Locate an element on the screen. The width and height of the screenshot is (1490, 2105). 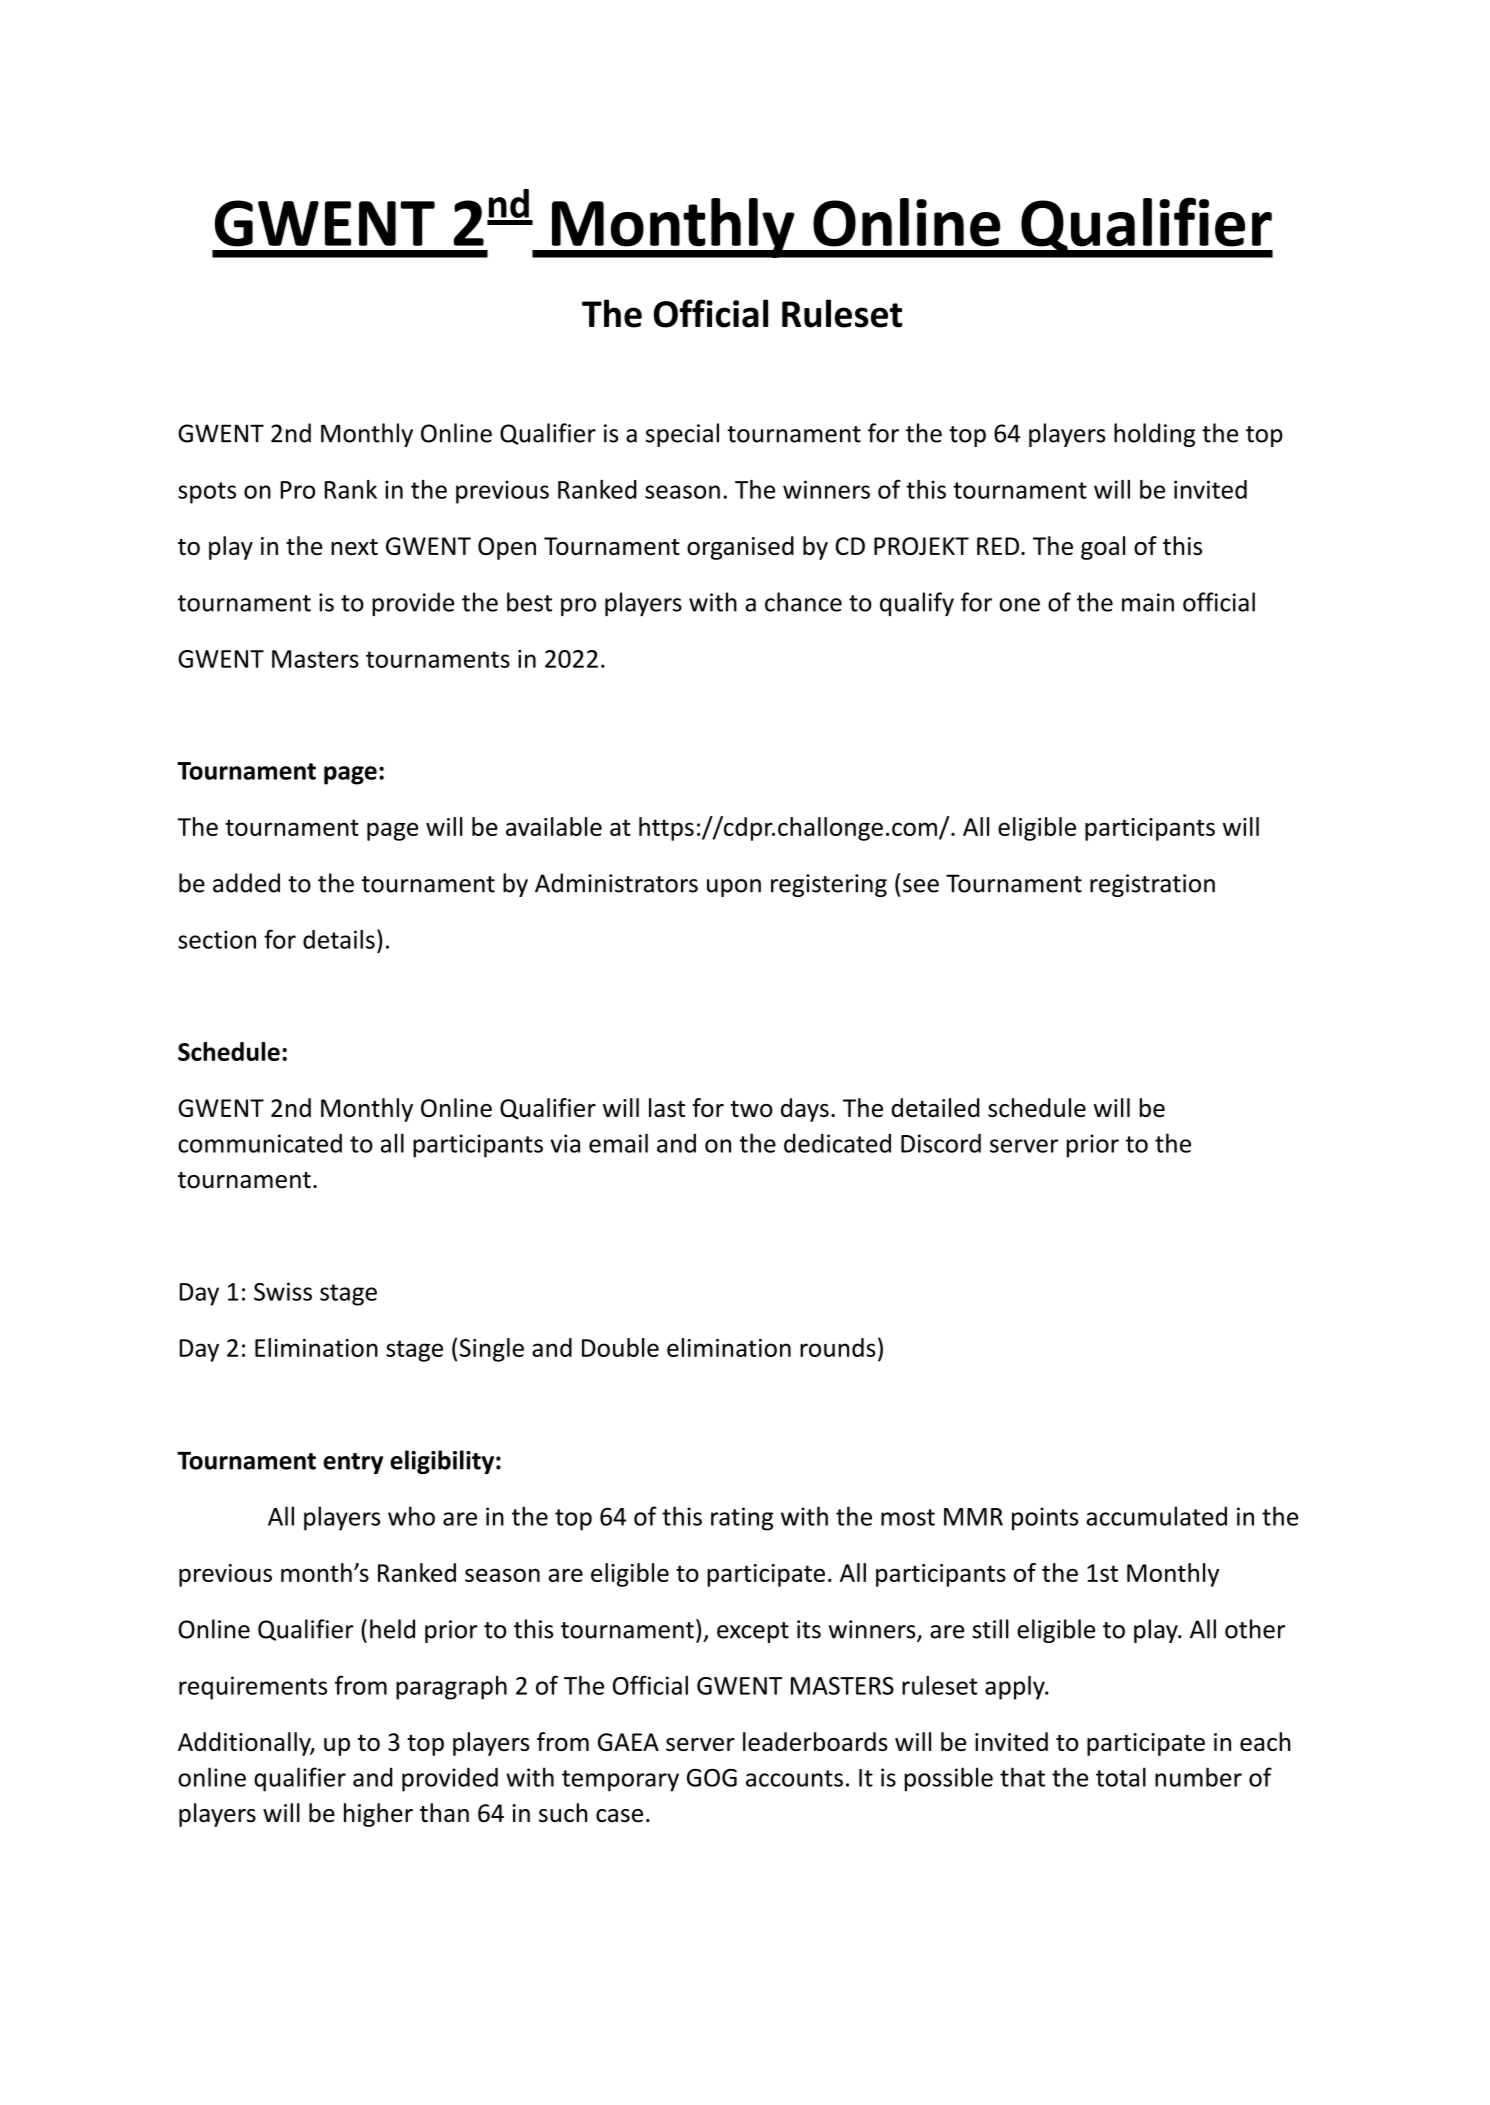
holding is located at coordinates (1154, 435).
